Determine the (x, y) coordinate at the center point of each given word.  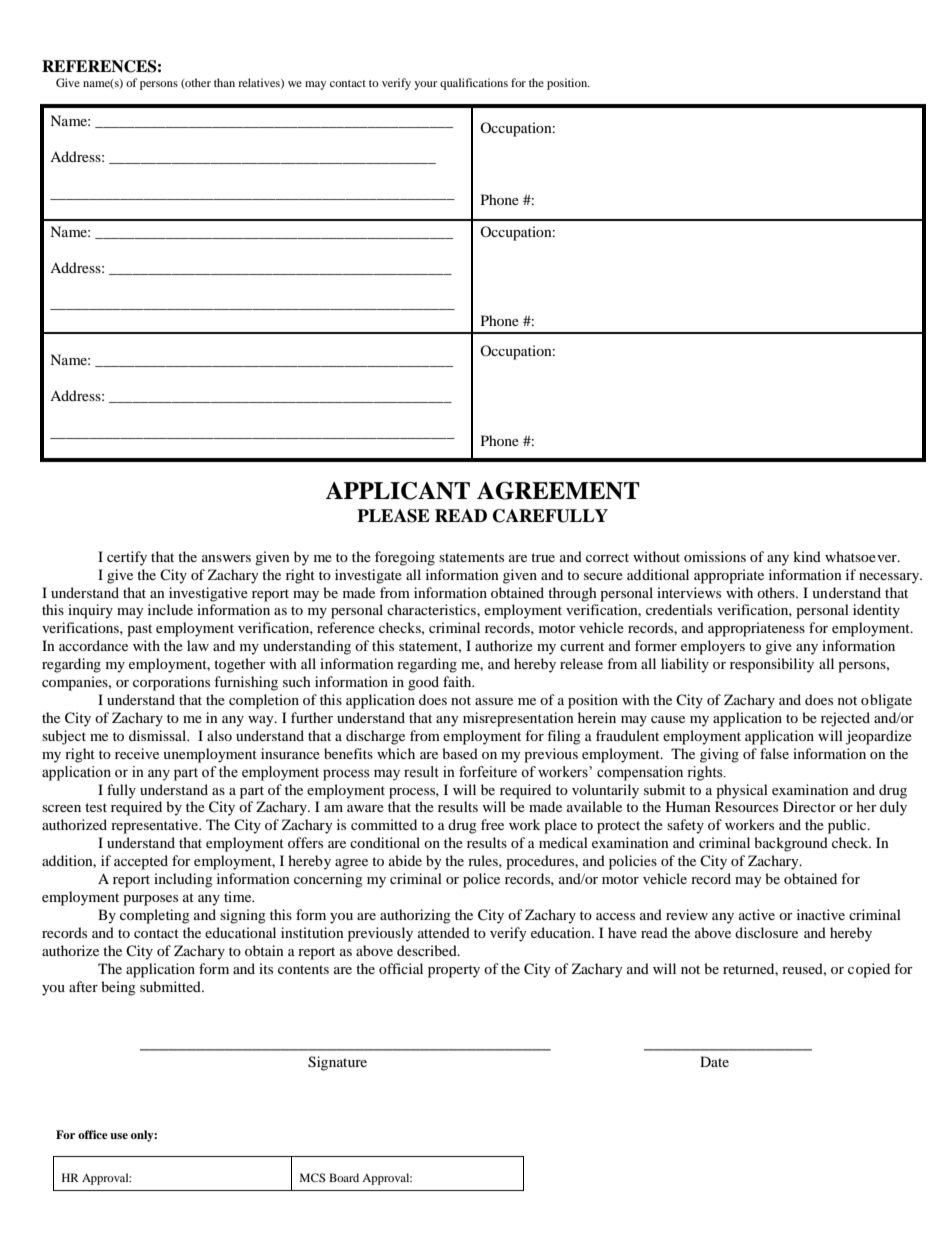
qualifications (474, 84)
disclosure (766, 932)
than (224, 82)
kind (807, 556)
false (774, 753)
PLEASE (393, 516)
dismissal (158, 735)
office (93, 1134)
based (460, 753)
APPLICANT (397, 491)
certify (127, 558)
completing (155, 916)
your (425, 85)
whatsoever (862, 556)
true (543, 557)
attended (444, 932)
